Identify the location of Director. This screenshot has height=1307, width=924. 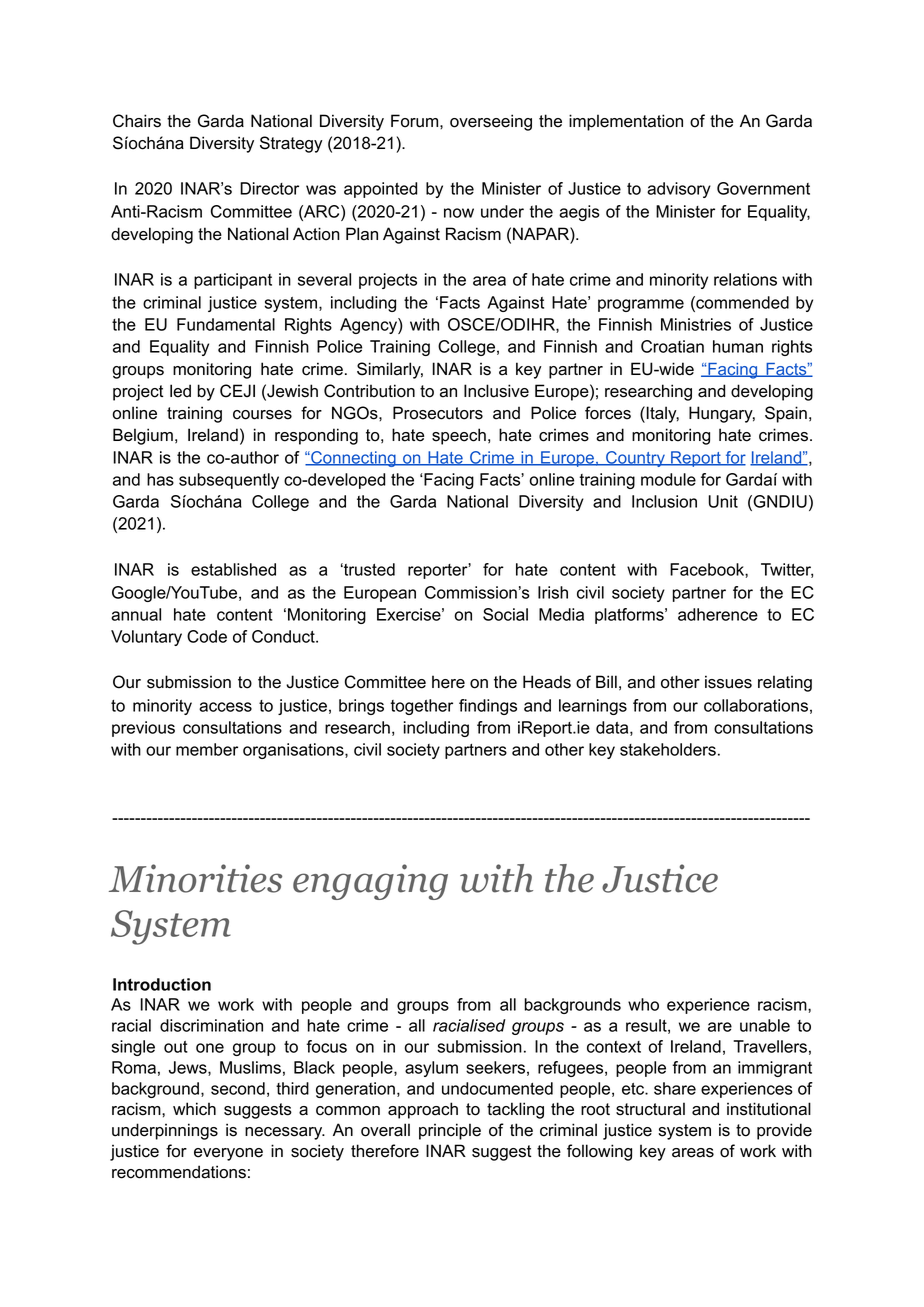
(269, 188).
